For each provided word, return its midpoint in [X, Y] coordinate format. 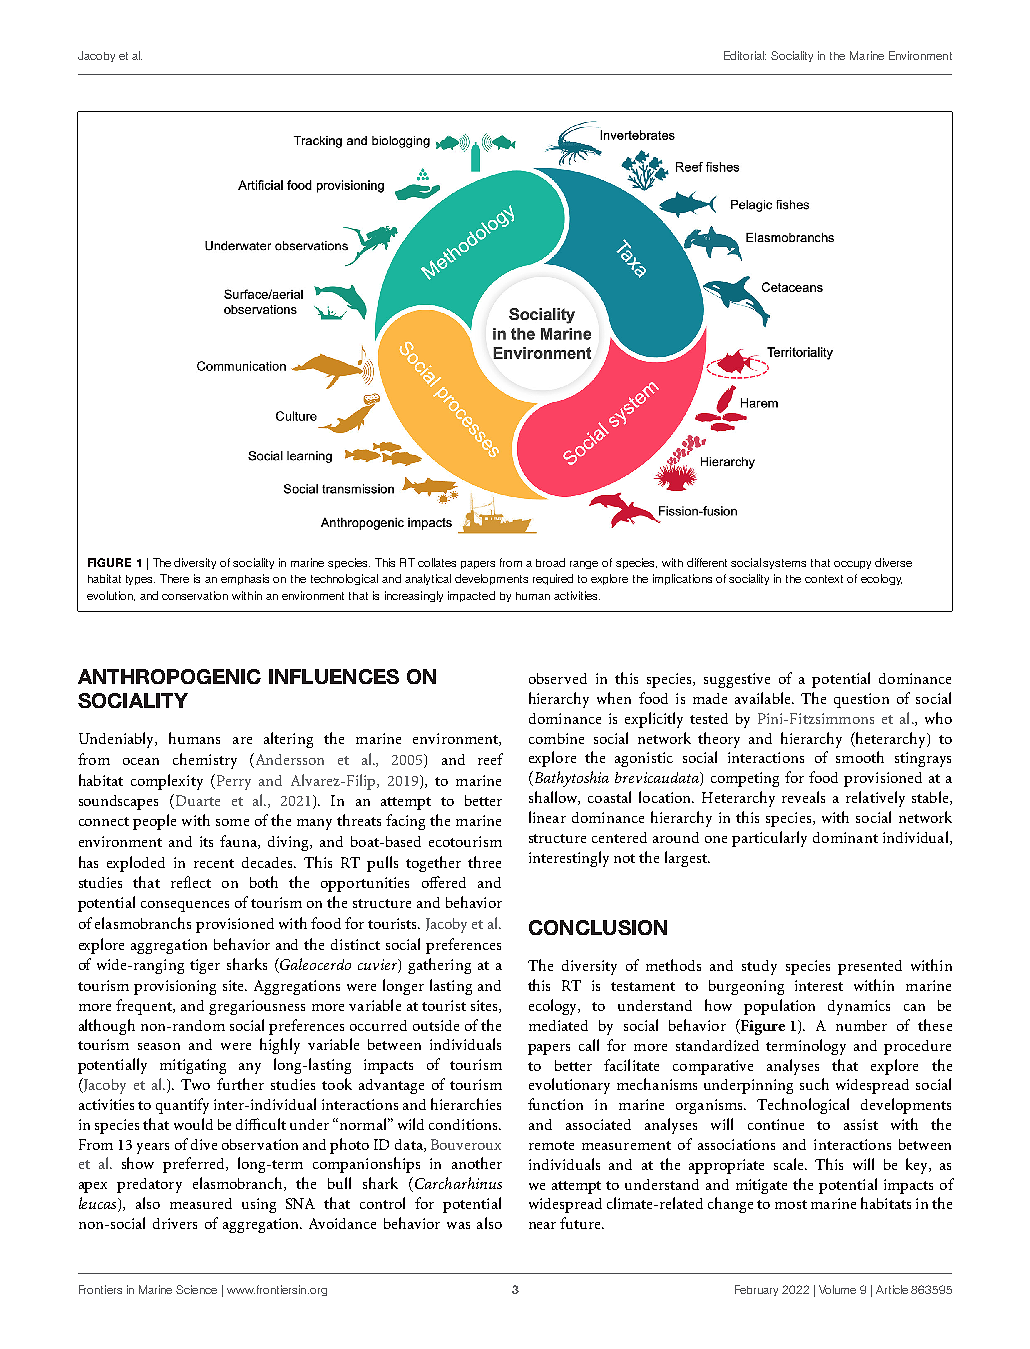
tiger [205, 966]
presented [870, 967]
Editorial [745, 55]
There [174, 578]
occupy [852, 565]
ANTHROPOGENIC [169, 676]
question [861, 700]
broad [550, 562]
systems [784, 564]
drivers [175, 1223]
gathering [439, 966]
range [584, 565]
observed [558, 678]
